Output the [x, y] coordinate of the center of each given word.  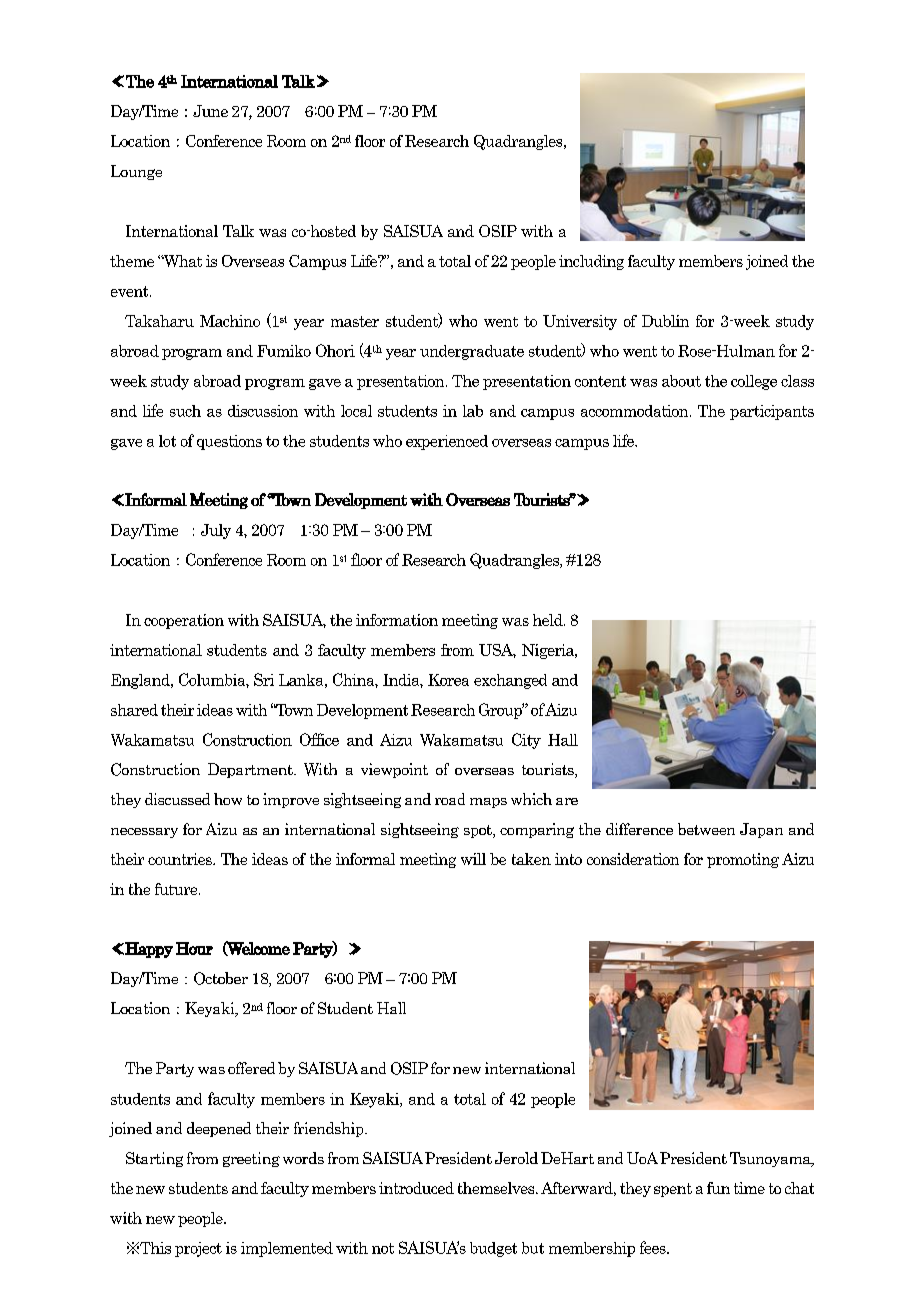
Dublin [665, 321]
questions [229, 442]
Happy [149, 950]
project [198, 1249]
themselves [497, 1188]
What [181, 261]
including [591, 262]
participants [772, 412]
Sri [264, 679]
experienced [447, 442]
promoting [743, 860]
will [473, 859]
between [706, 829]
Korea [448, 680]
